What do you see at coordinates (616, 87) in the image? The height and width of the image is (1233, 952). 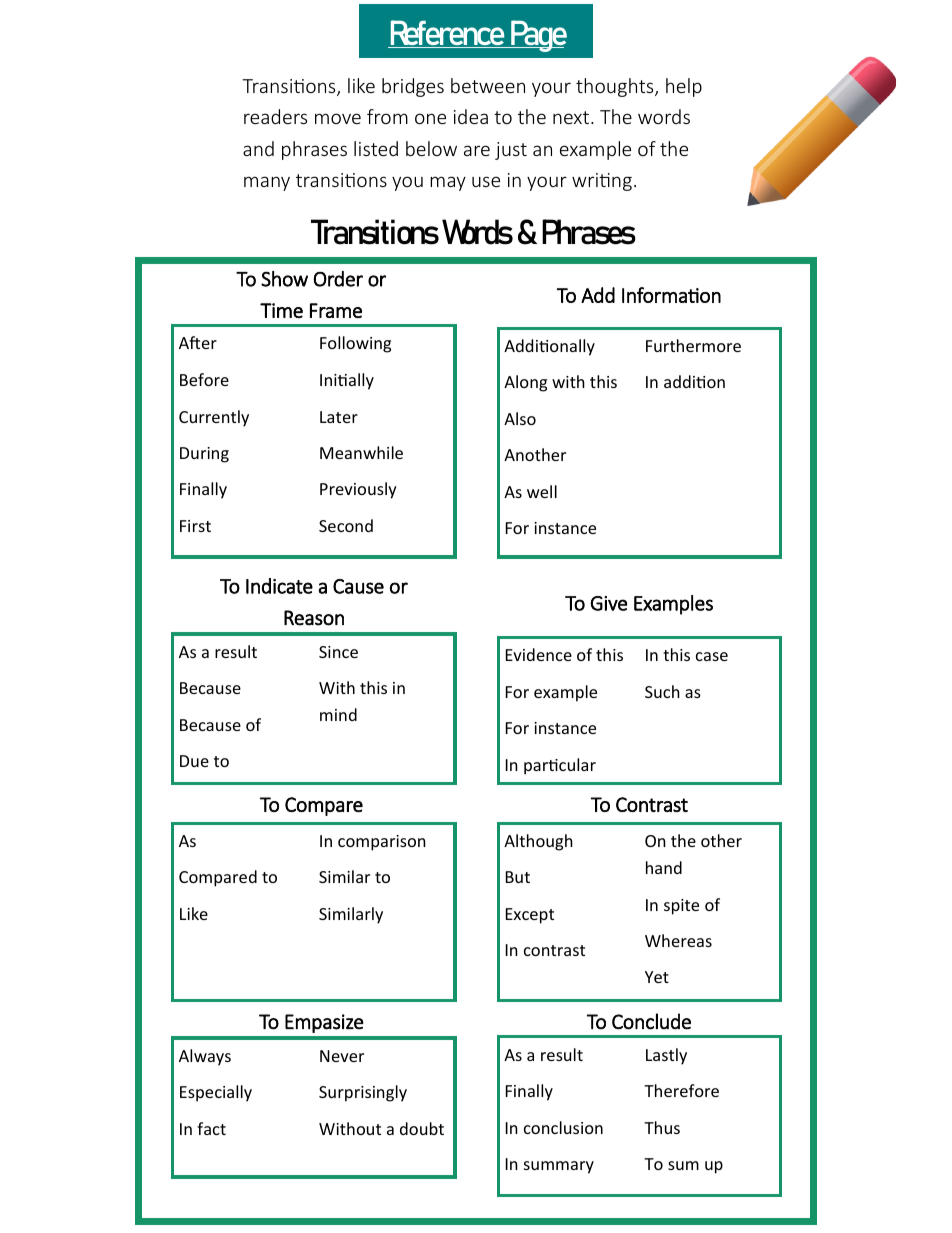 I see `thoughts` at bounding box center [616, 87].
